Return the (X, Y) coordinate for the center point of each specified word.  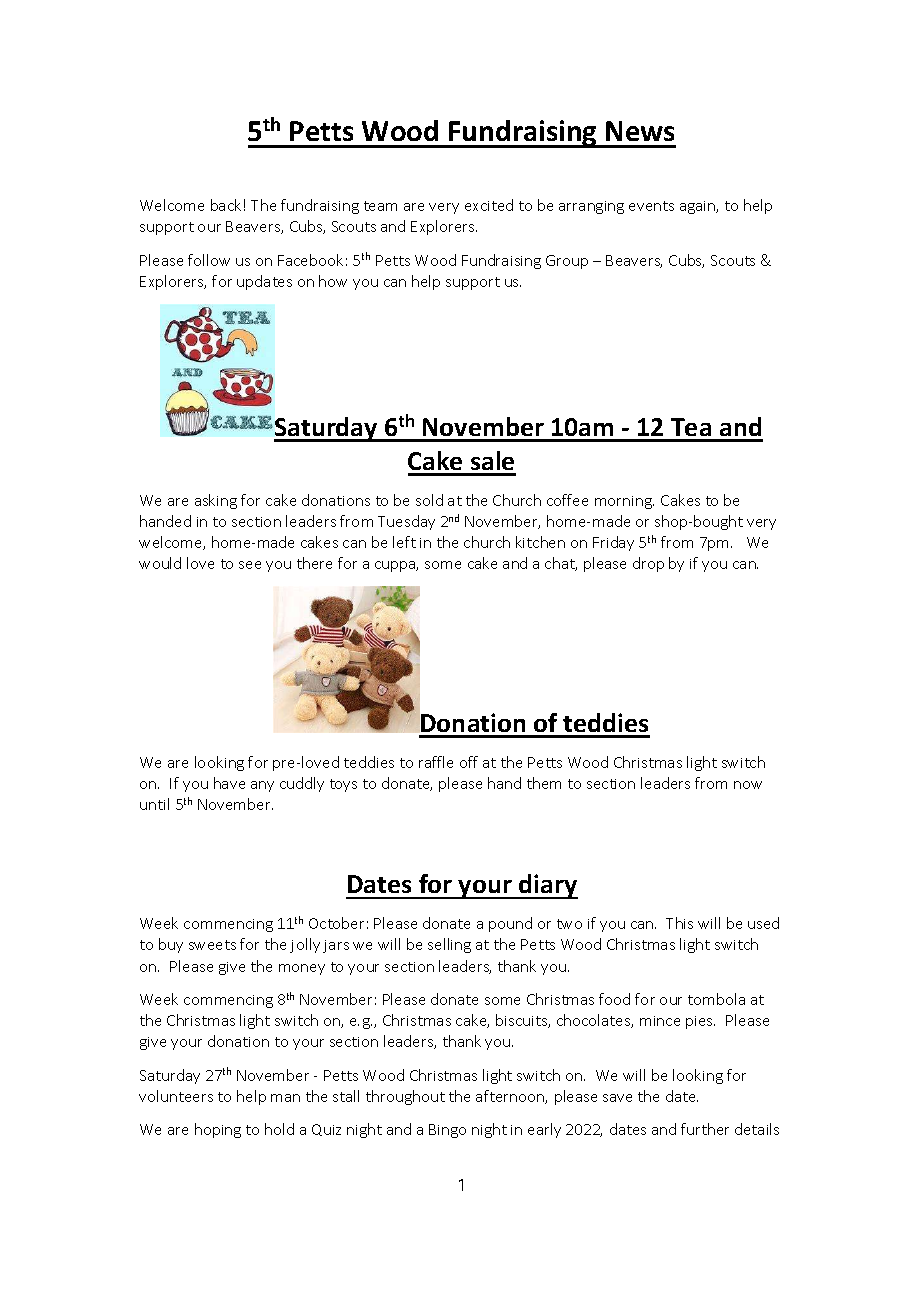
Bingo (447, 1131)
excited (489, 205)
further (705, 1129)
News (640, 131)
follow (209, 260)
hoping (218, 1130)
